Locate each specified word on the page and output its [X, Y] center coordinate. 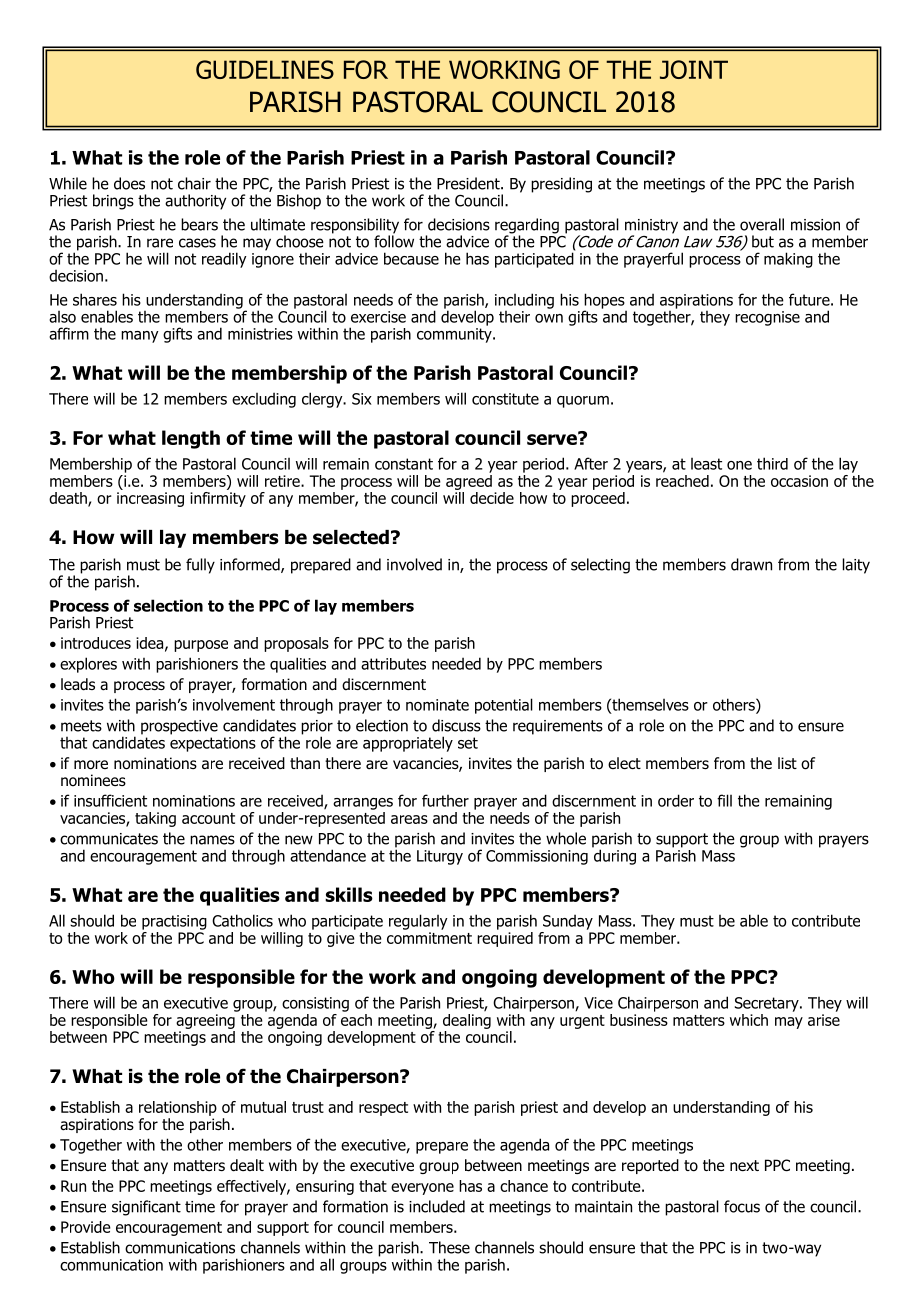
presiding [561, 185]
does [129, 183]
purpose [201, 646]
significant [146, 1208]
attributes [393, 664]
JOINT [694, 69]
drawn [751, 564]
